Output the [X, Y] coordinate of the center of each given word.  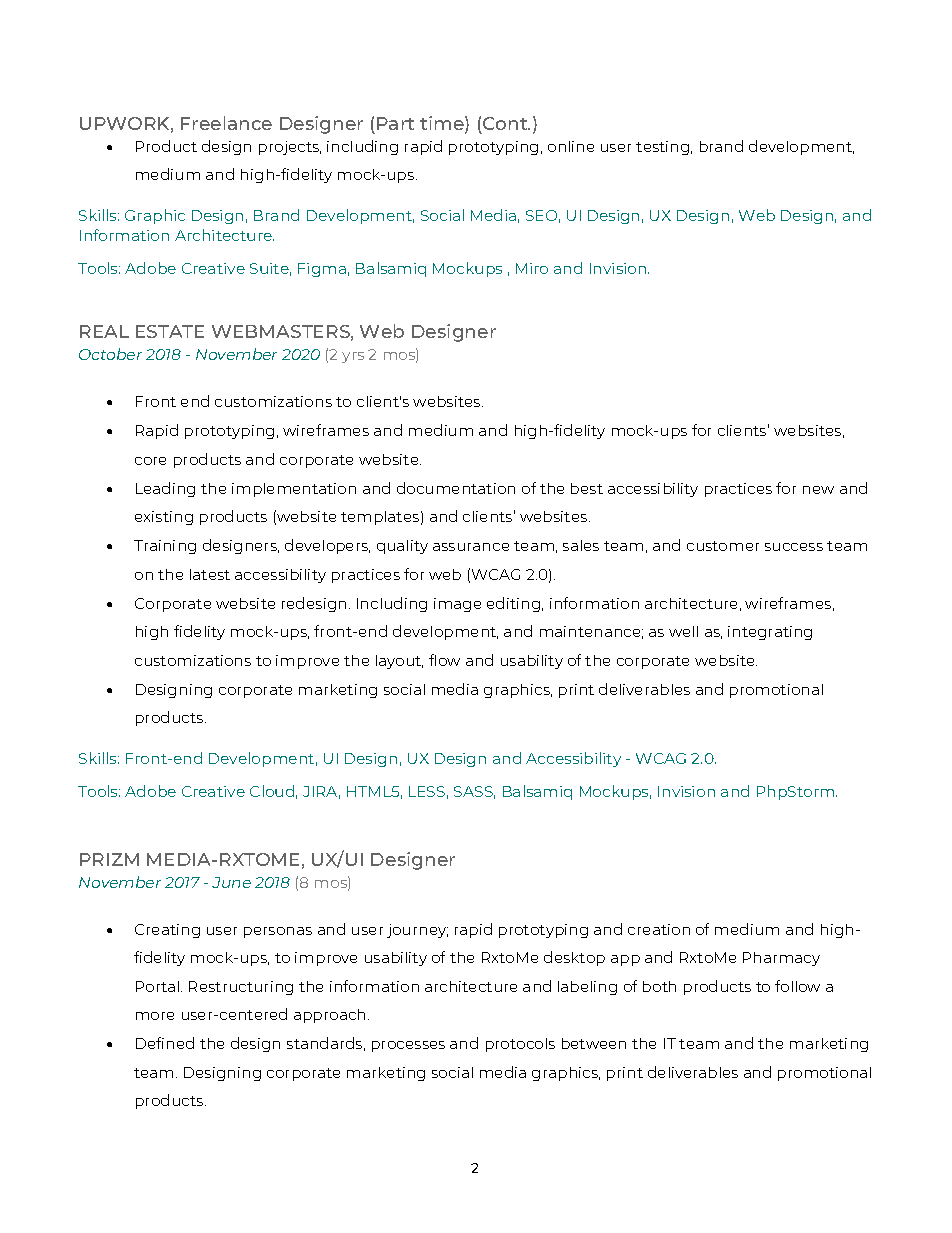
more [155, 1016]
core [150, 461]
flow [444, 660]
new [818, 490]
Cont [506, 123]
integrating [770, 633]
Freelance [226, 123]
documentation [456, 488]
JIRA [321, 792]
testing [664, 148]
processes [408, 1046]
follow [797, 986]
